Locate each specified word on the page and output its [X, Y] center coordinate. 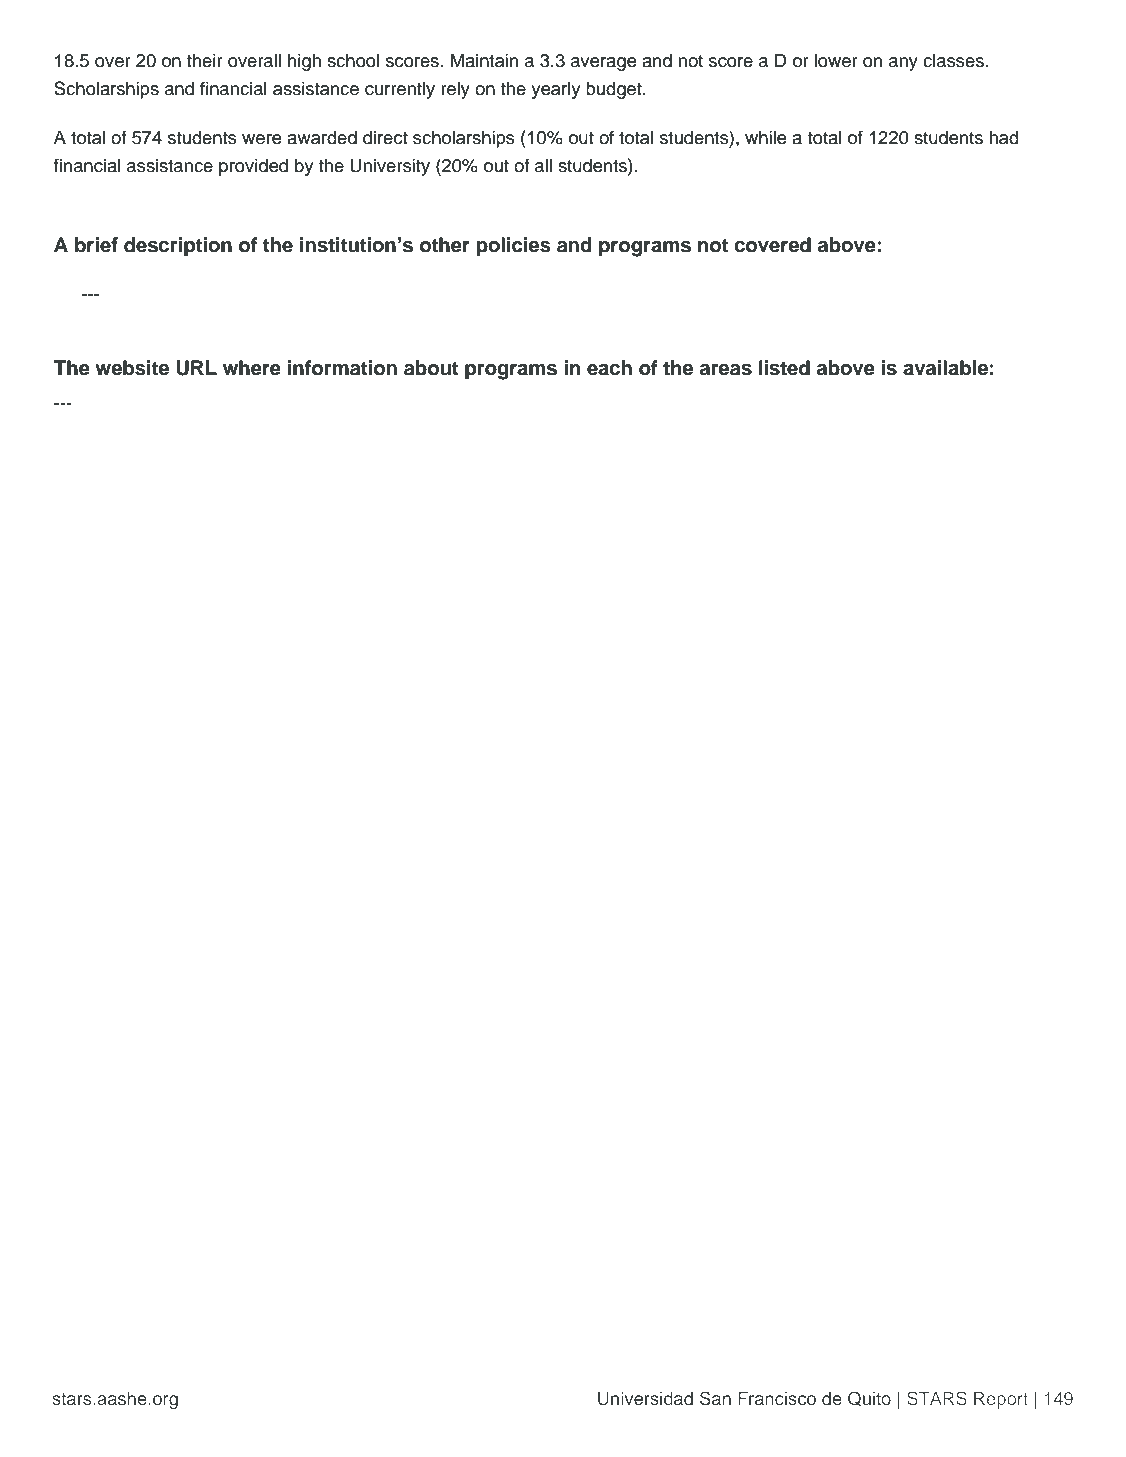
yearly [555, 90]
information [342, 368]
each [609, 368]
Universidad [645, 1399]
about [431, 368]
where [252, 368]
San [715, 1398]
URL [196, 368]
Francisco [777, 1399]
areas [726, 370]
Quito [869, 1398]
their [205, 60]
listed [784, 368]
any [903, 64]
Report [1001, 1400]
